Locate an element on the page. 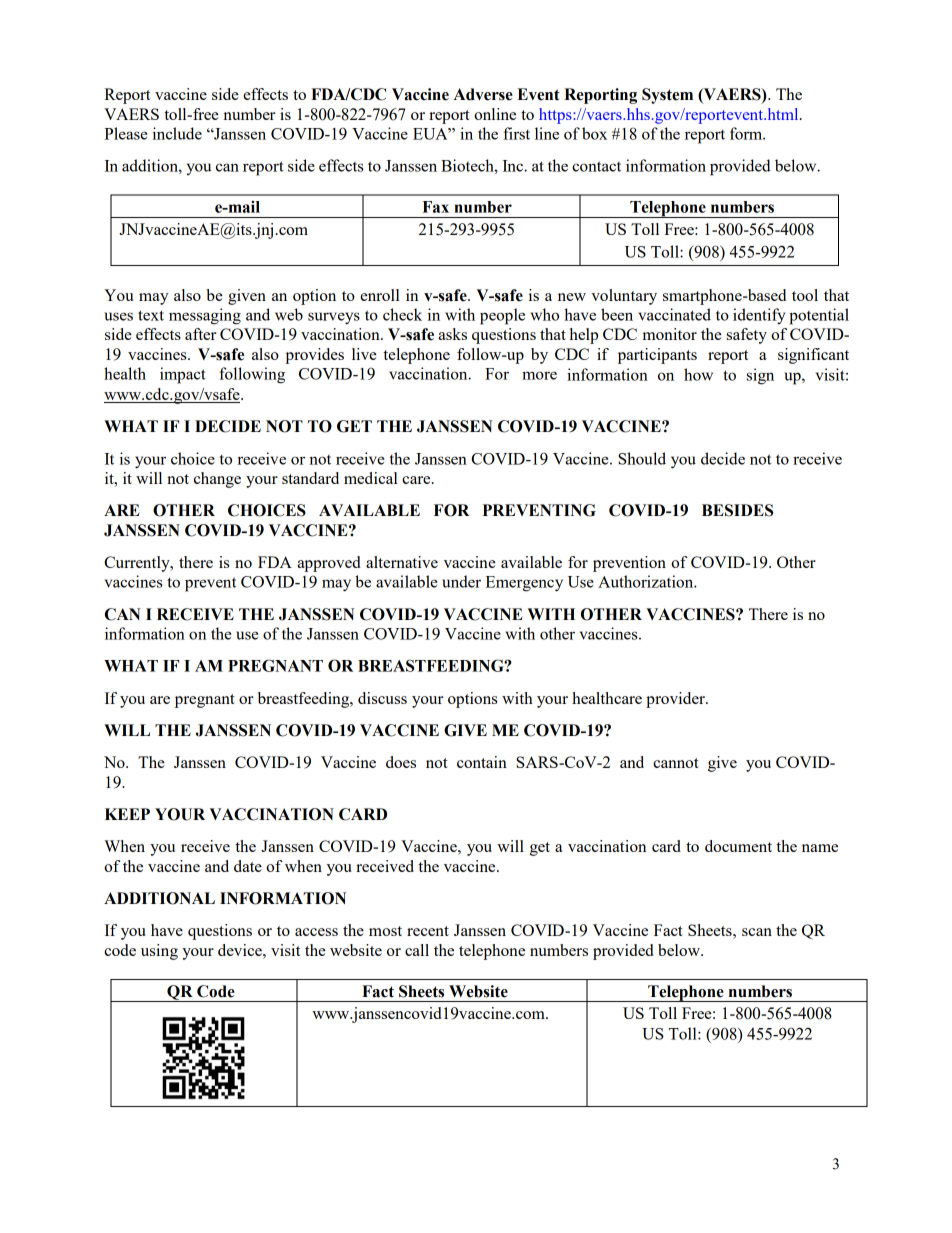 The height and width of the image is (1233, 952). using is located at coordinates (159, 952).
